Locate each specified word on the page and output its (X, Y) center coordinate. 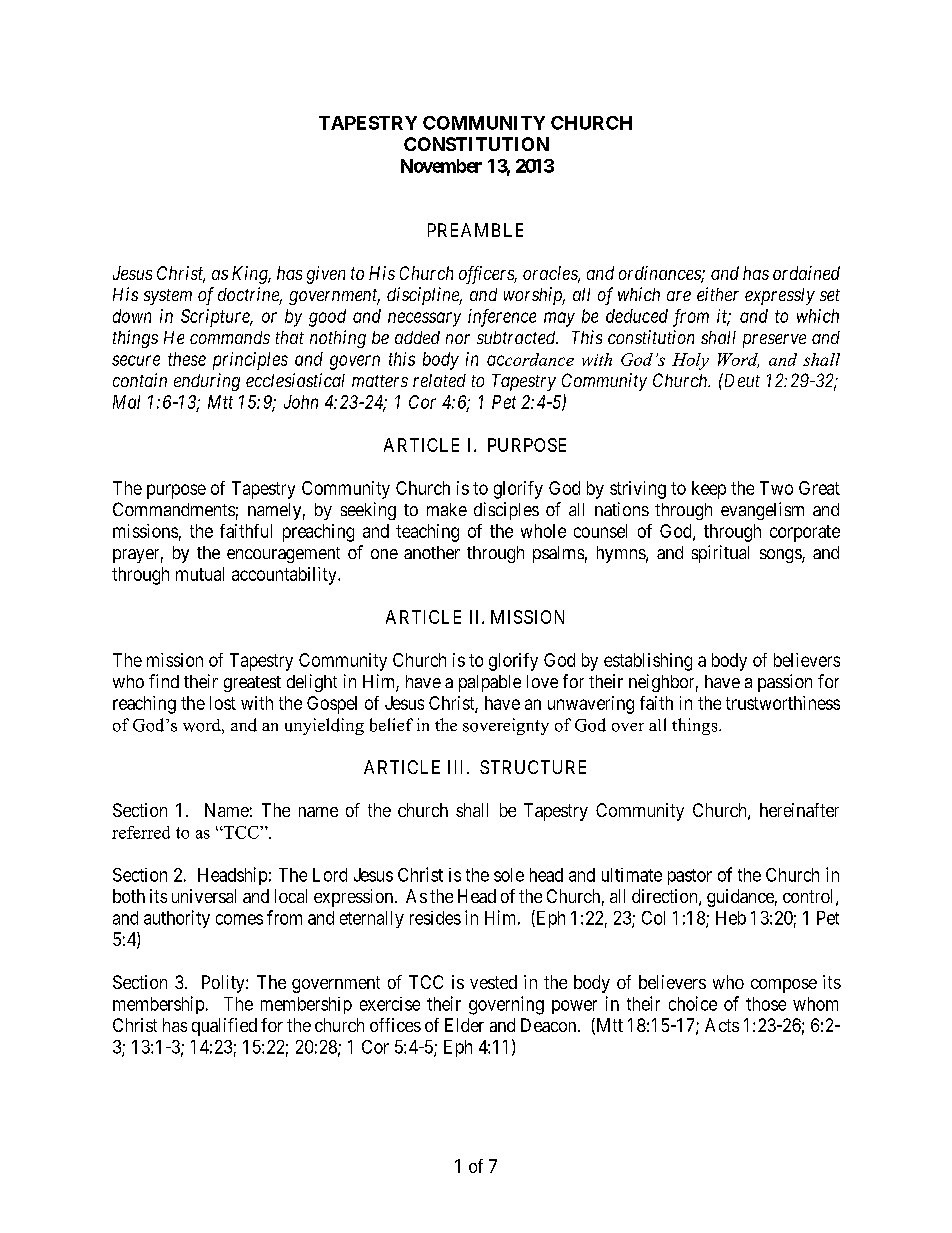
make (447, 509)
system (168, 297)
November (441, 166)
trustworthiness (783, 703)
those (766, 1004)
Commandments (174, 509)
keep (709, 490)
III (458, 767)
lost (223, 703)
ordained (806, 273)
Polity (224, 984)
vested (493, 982)
